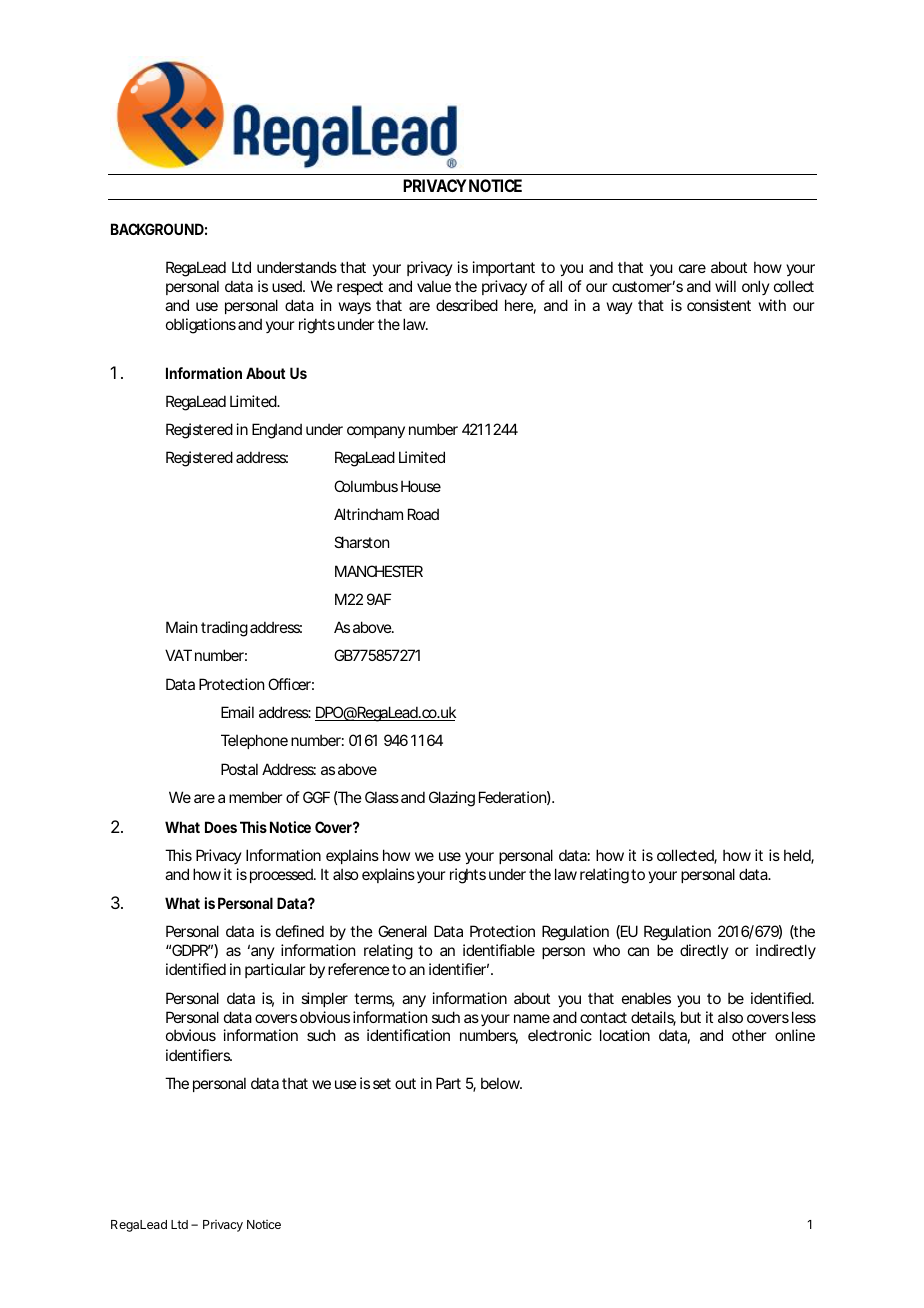 This document has width=924, height=1308. I want to click on will, so click(725, 286).
